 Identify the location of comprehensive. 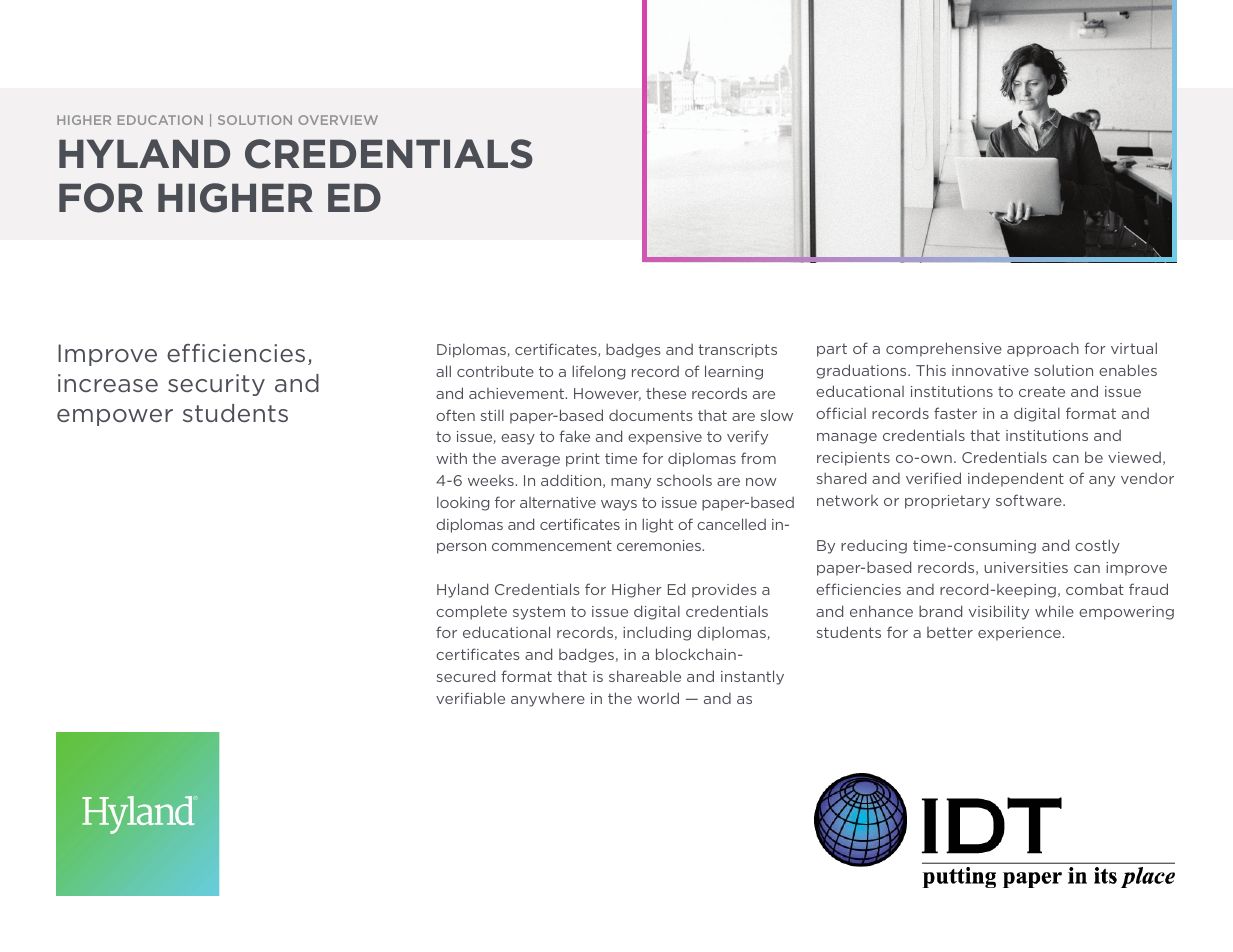
(944, 349).
